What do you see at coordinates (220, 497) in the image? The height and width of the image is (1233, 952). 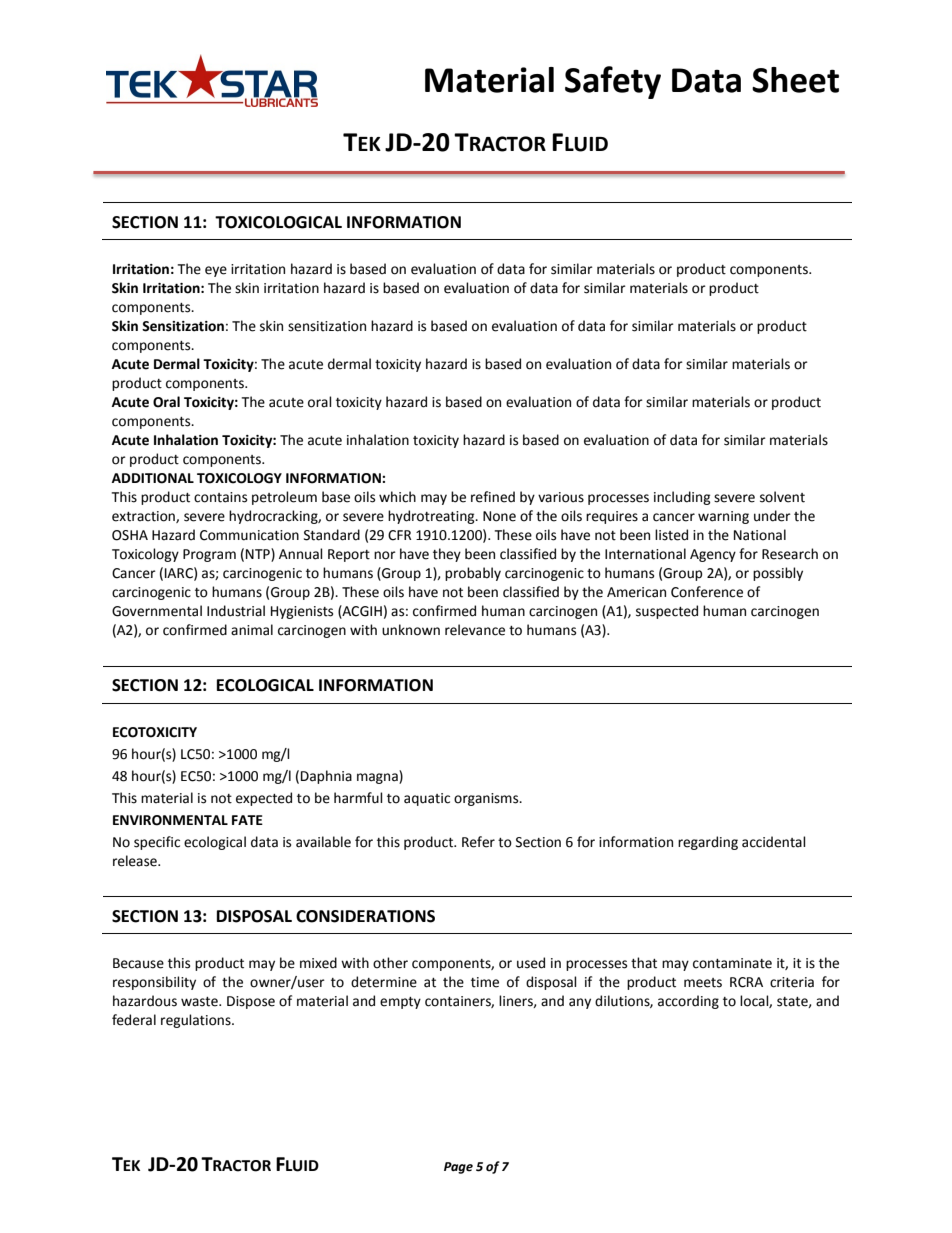 I see `contains` at bounding box center [220, 497].
